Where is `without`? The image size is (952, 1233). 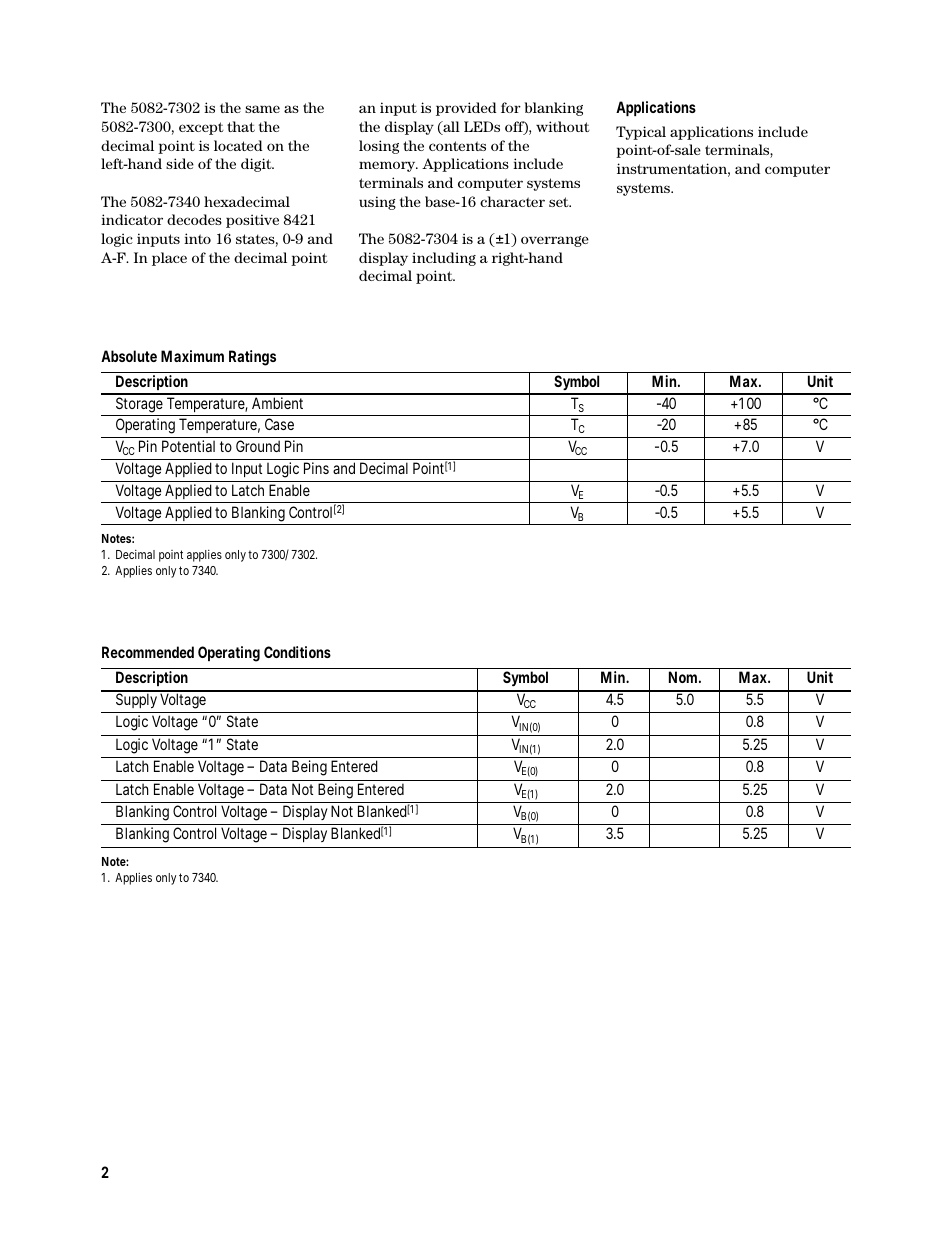 without is located at coordinates (563, 126).
